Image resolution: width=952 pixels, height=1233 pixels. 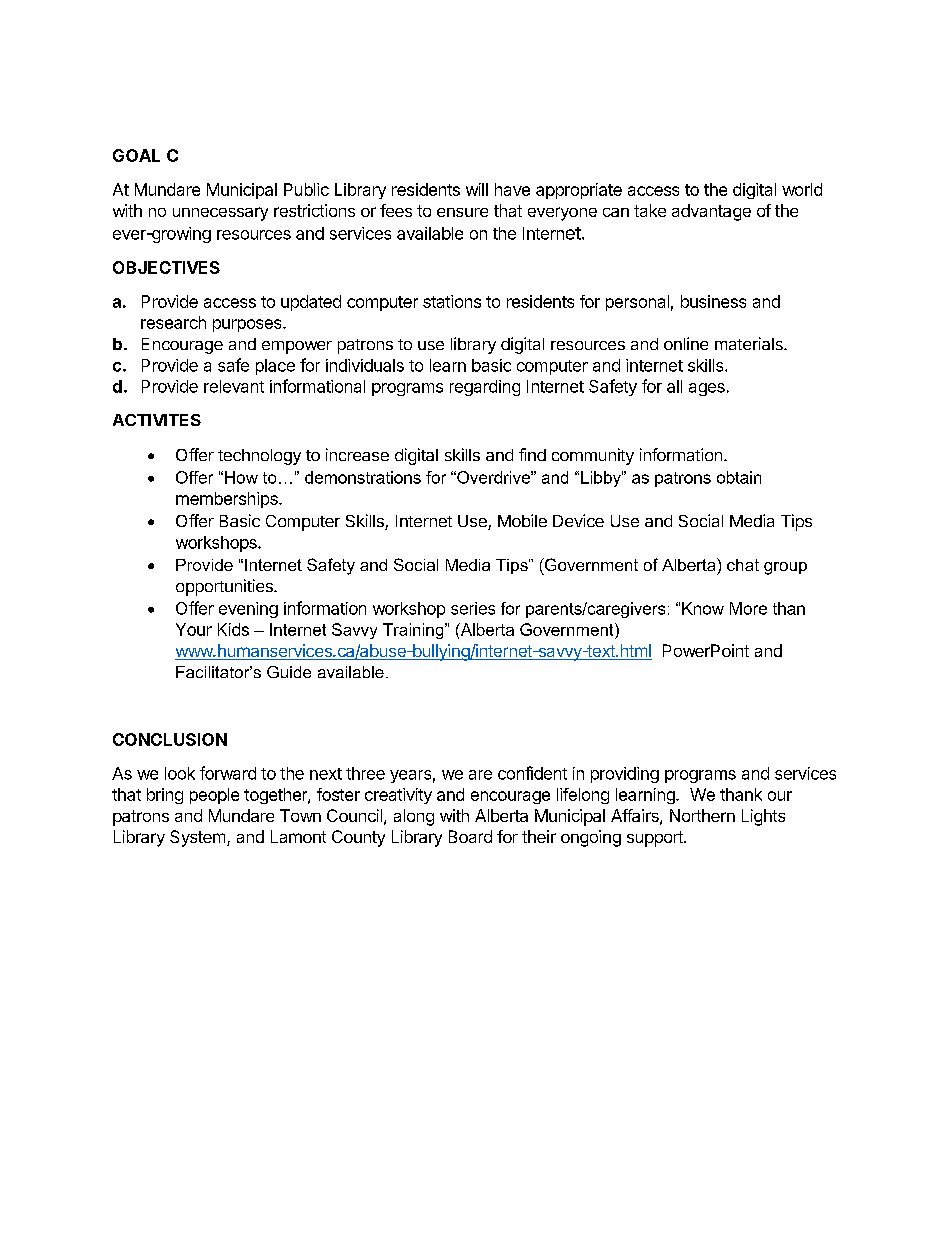 What do you see at coordinates (485, 388) in the screenshot?
I see `regarding` at bounding box center [485, 388].
